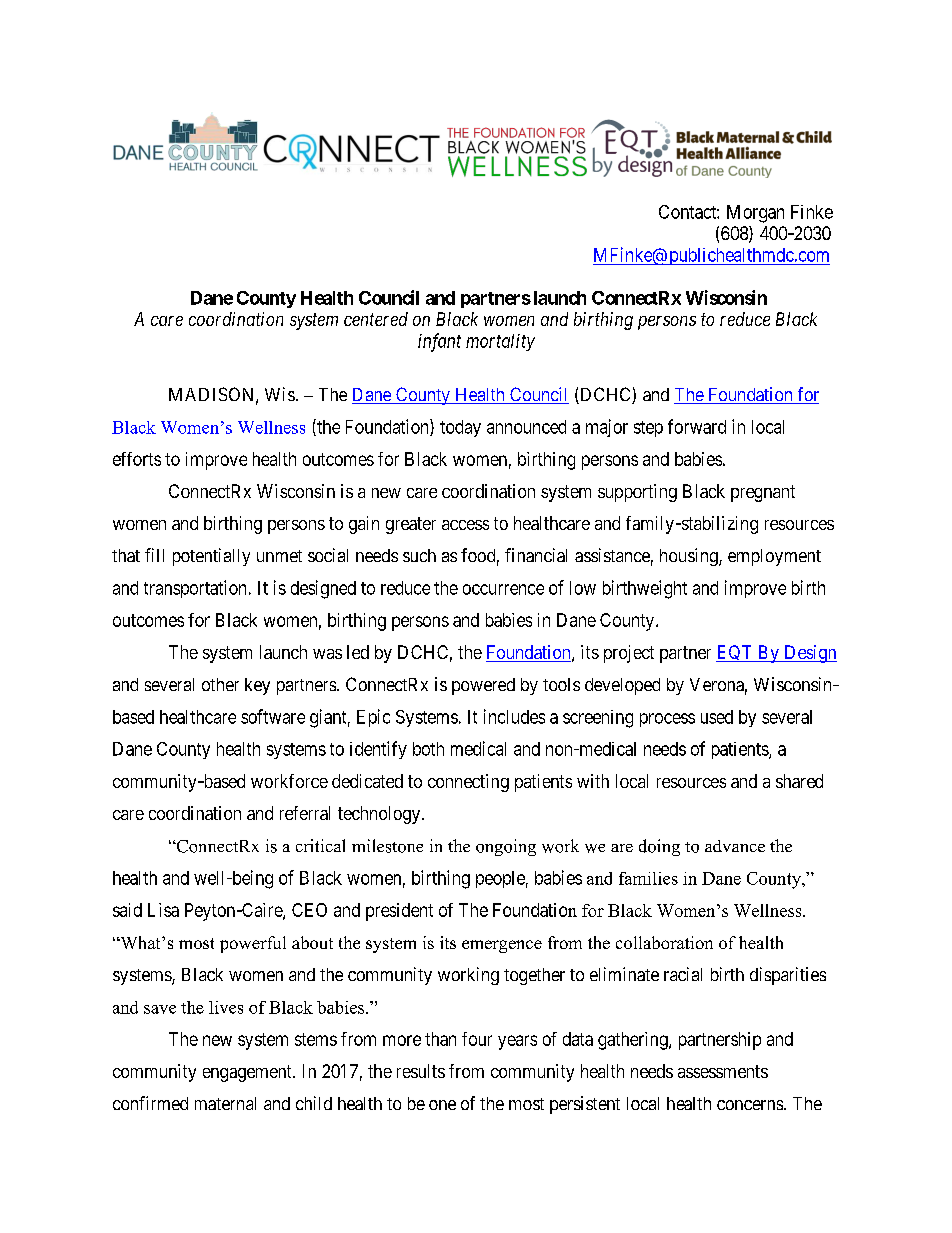 The height and width of the screenshot is (1233, 952). I want to click on infant, so click(439, 342).
